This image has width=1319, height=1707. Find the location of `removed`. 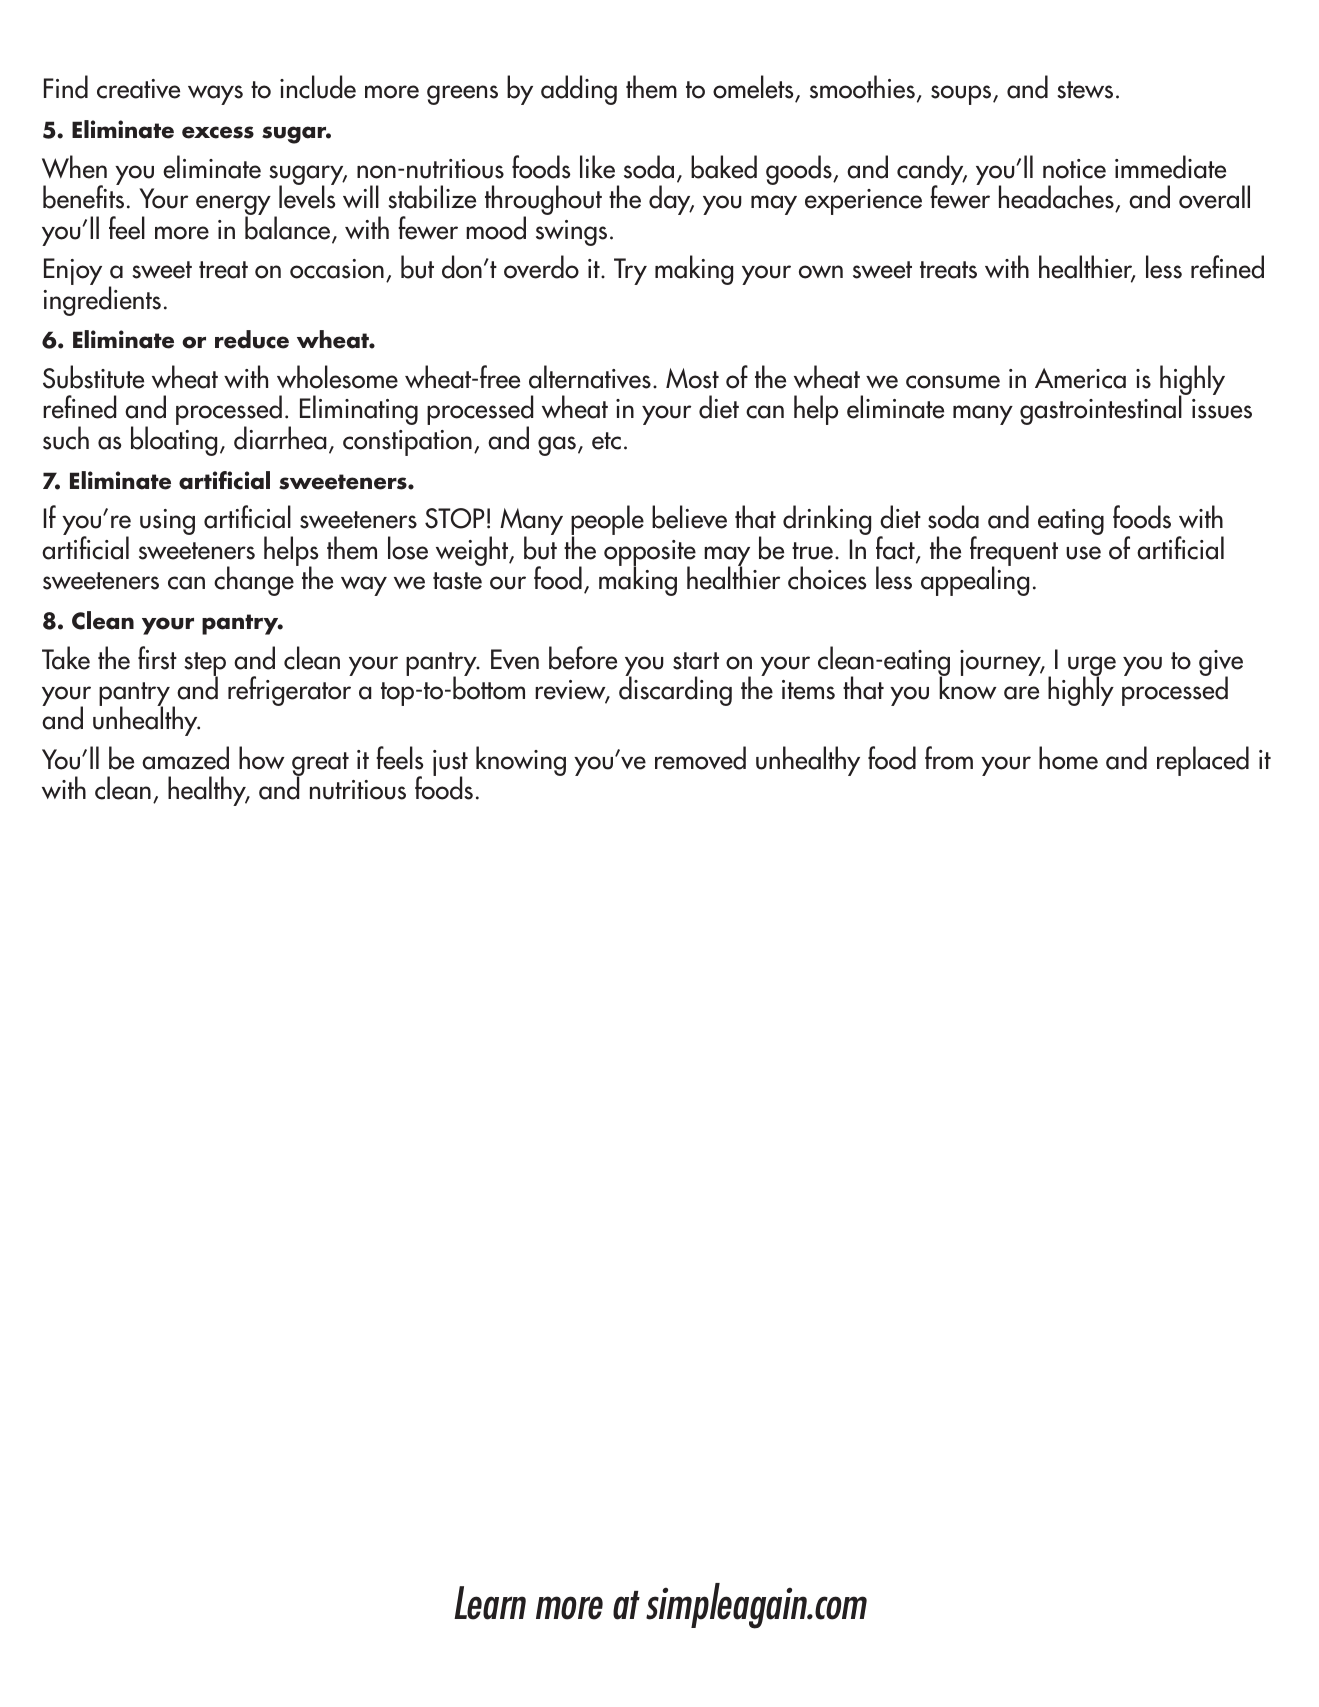

removed is located at coordinates (700, 758).
